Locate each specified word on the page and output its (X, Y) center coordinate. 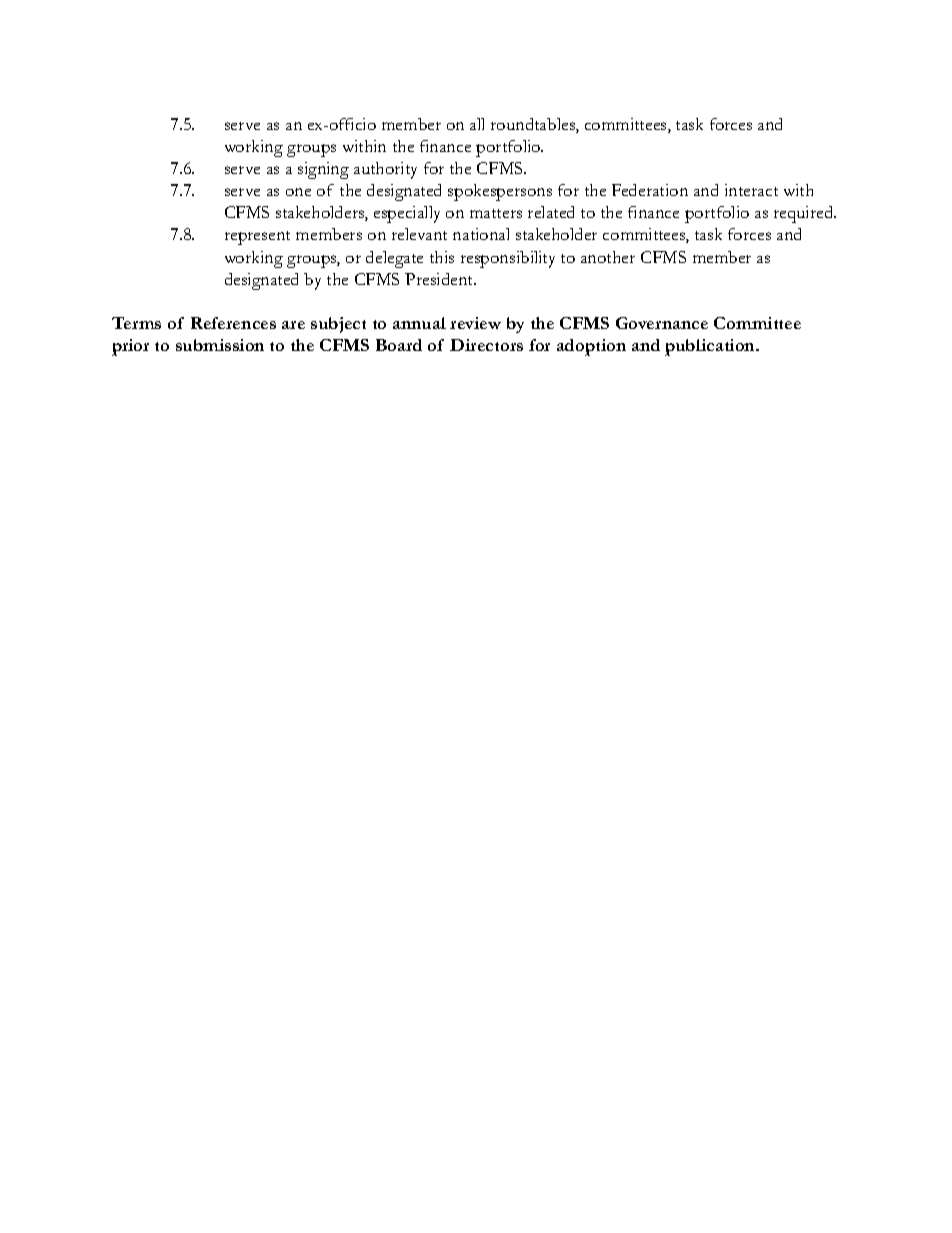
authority (385, 170)
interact (751, 190)
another (608, 257)
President (440, 279)
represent (257, 238)
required (805, 214)
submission (220, 345)
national (481, 234)
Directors (486, 345)
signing (323, 170)
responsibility (508, 259)
